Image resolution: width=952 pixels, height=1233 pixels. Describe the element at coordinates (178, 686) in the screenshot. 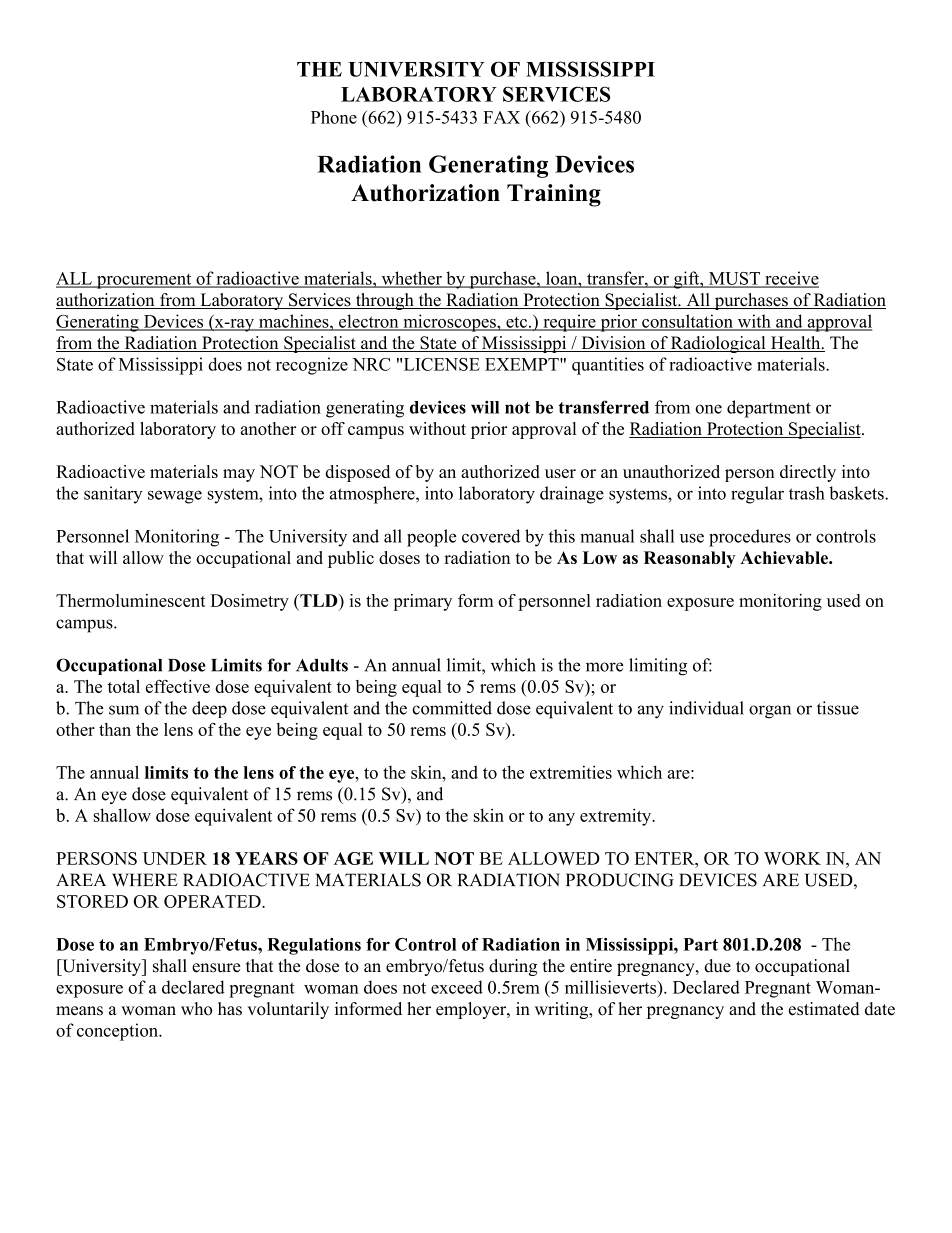

I see `effective` at that location.
